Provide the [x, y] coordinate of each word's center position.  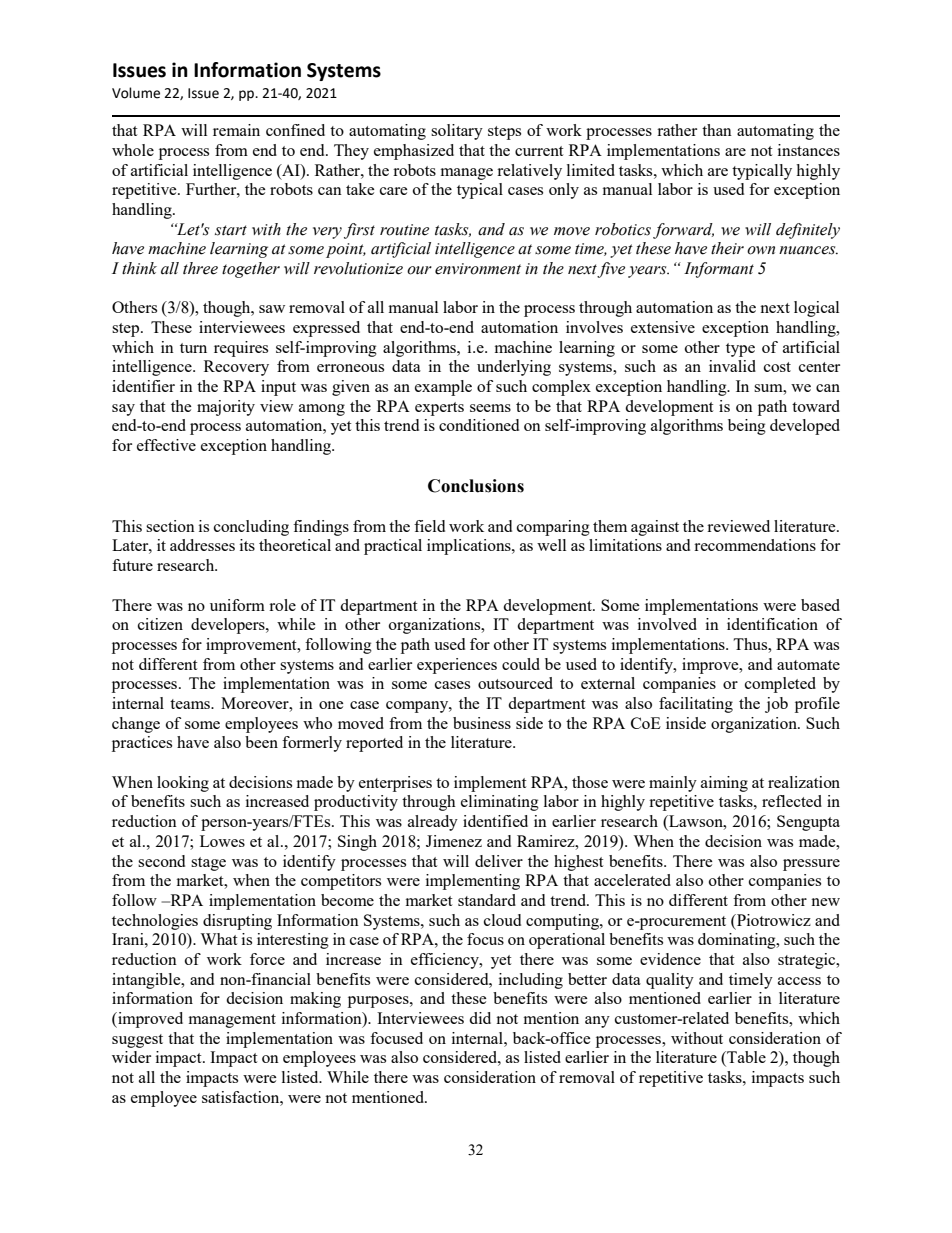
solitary [457, 132]
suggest [137, 1041]
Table [745, 1058]
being [747, 427]
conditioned [479, 425]
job [776, 705]
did [480, 1018]
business [482, 723]
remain [236, 130]
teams [191, 704]
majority [226, 408]
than [717, 130]
